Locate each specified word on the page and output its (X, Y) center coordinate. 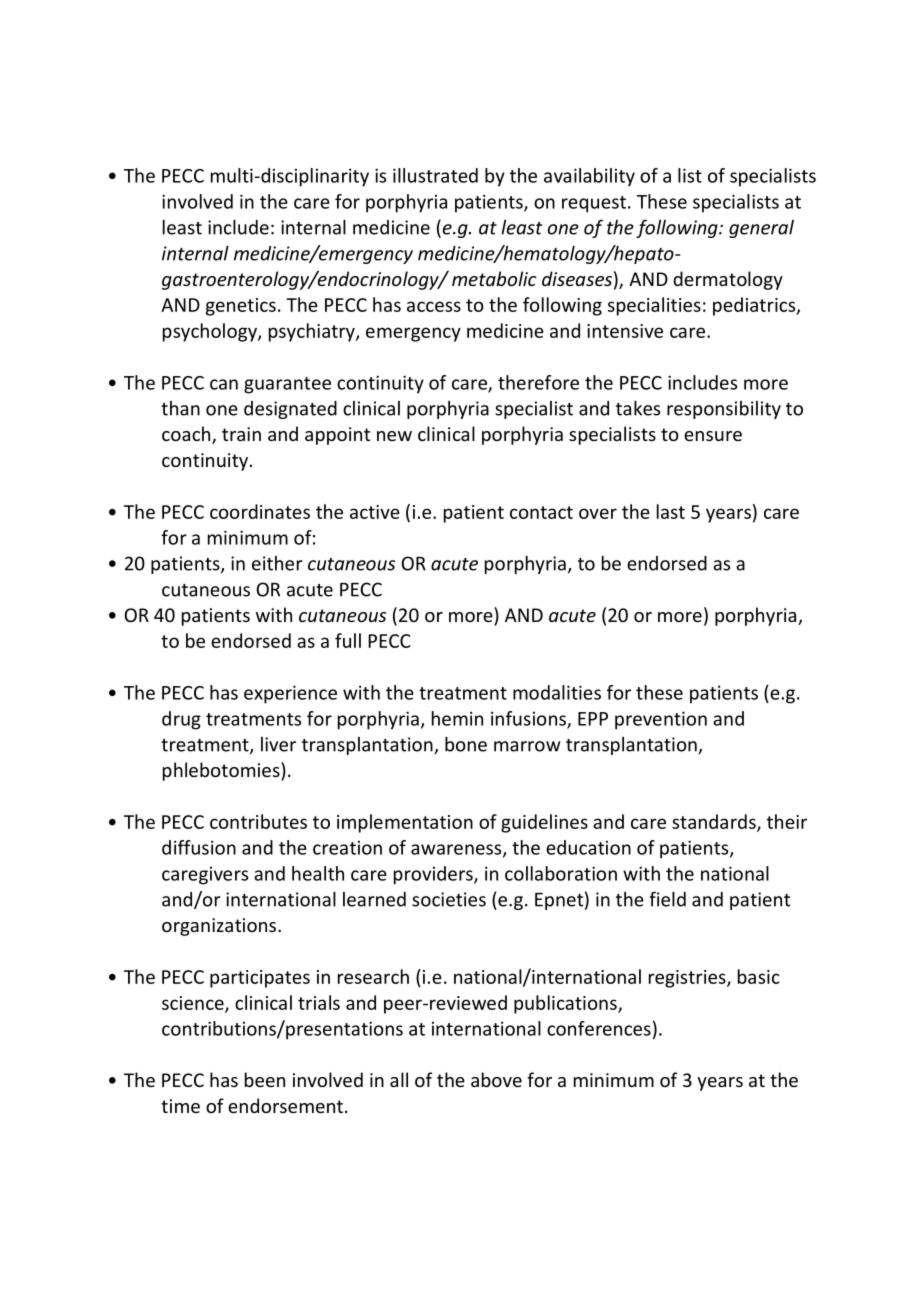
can (224, 384)
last (671, 511)
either (277, 563)
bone (466, 744)
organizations (220, 927)
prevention (661, 720)
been (265, 1079)
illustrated (435, 175)
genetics (241, 307)
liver (278, 744)
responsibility (724, 410)
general (761, 229)
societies (449, 899)
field (667, 899)
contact (541, 512)
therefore (538, 382)
